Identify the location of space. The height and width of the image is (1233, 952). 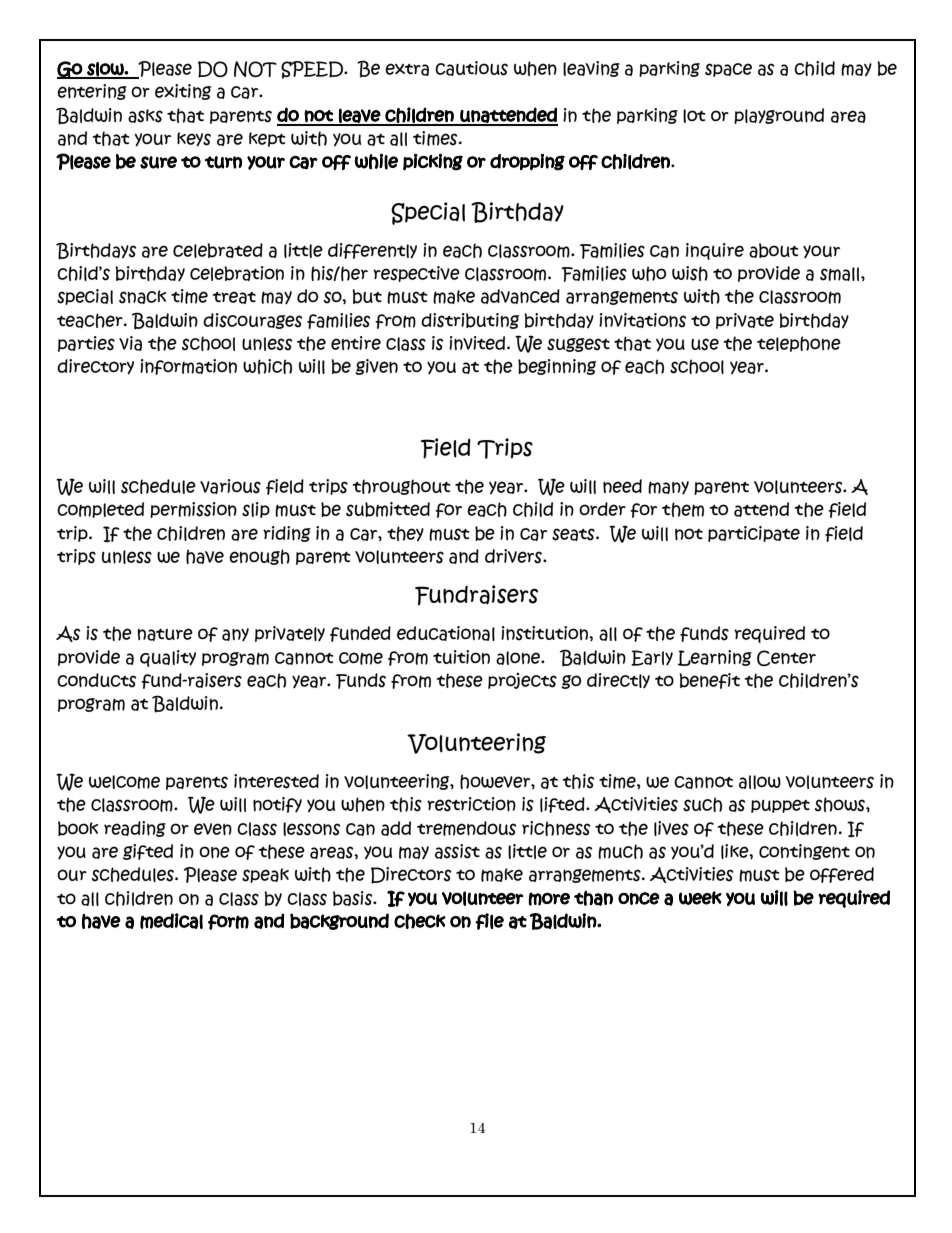
(728, 70).
